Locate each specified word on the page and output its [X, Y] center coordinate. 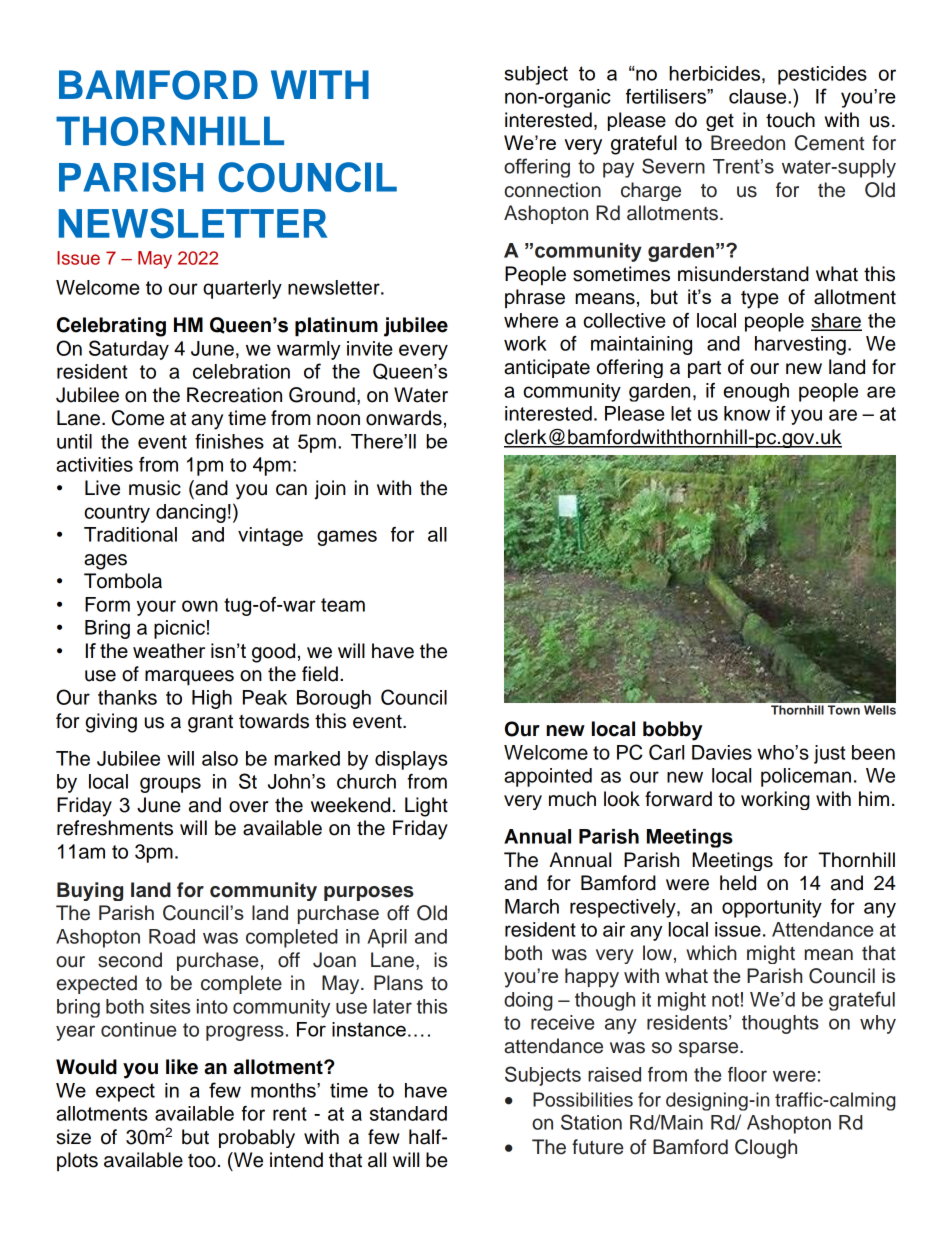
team [343, 605]
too [202, 1161]
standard [408, 1113]
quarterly [242, 289]
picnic [179, 629]
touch [790, 120]
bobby [673, 731]
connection [553, 190]
